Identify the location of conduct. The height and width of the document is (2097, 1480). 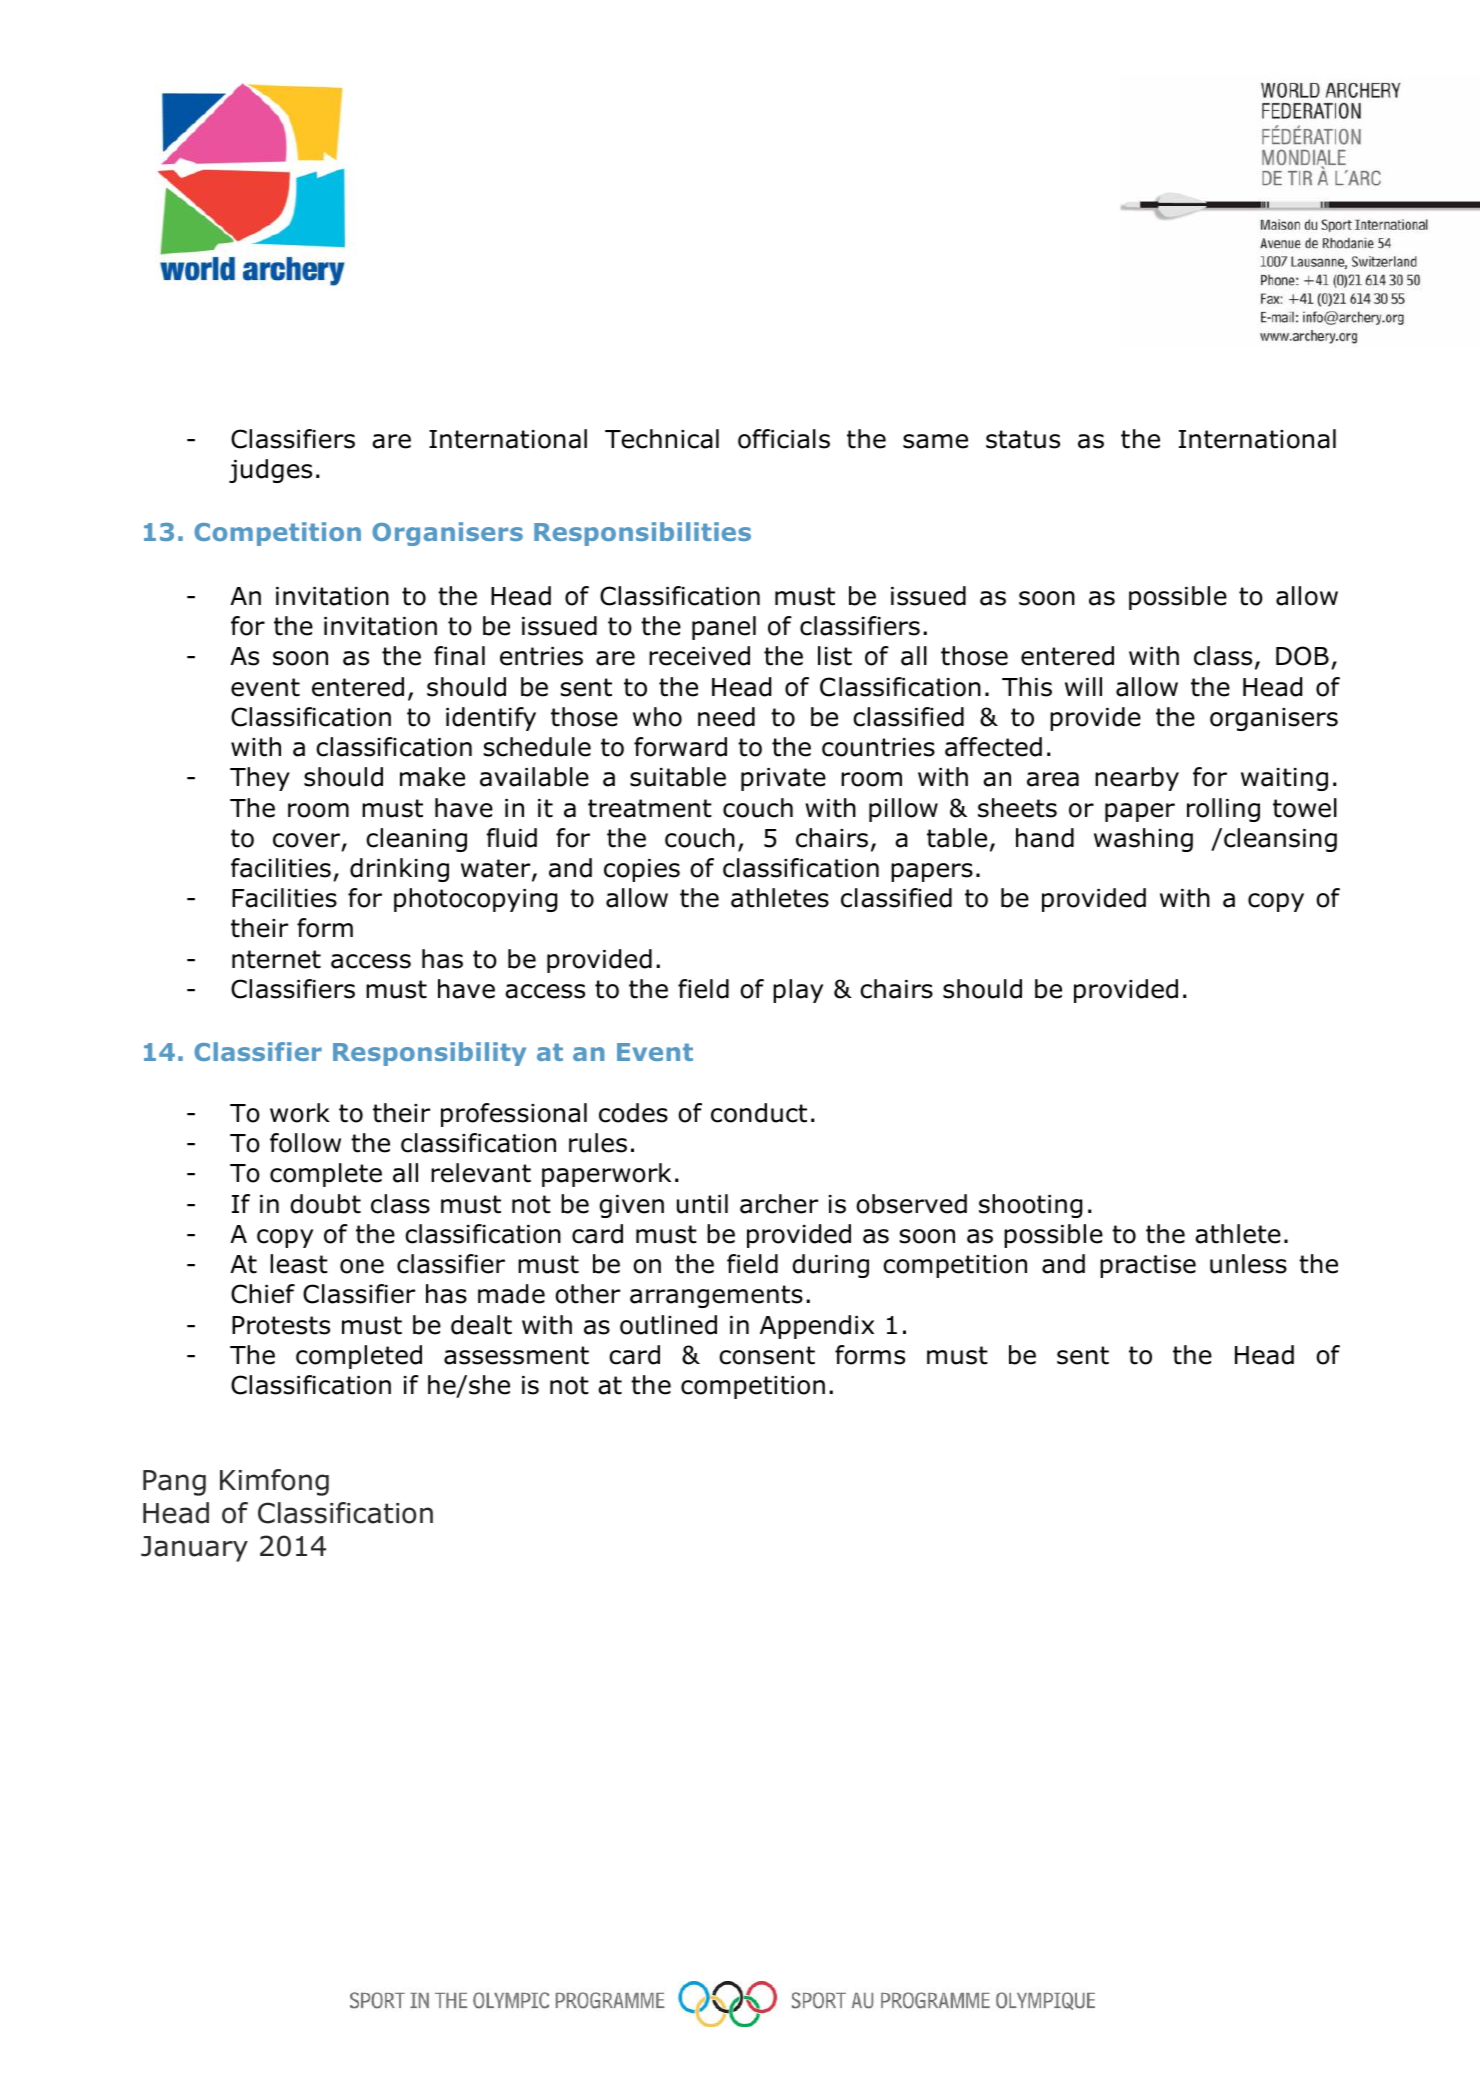
(759, 1113).
